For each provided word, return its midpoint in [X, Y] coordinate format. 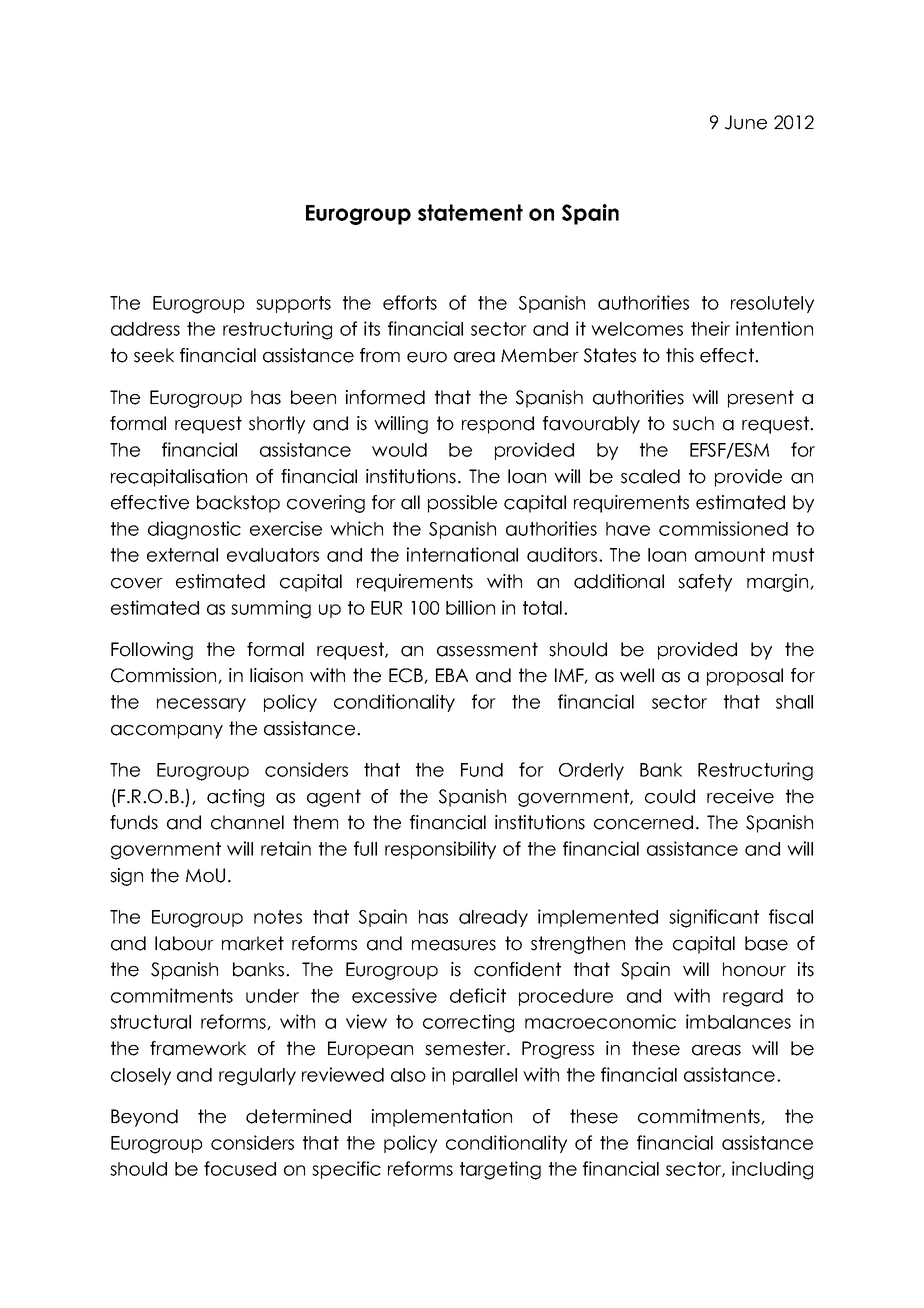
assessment [487, 649]
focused [240, 1168]
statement [470, 212]
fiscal [791, 916]
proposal [745, 677]
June [746, 122]
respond [498, 425]
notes [278, 917]
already [493, 918]
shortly [277, 425]
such [693, 423]
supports [293, 304]
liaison [276, 675]
